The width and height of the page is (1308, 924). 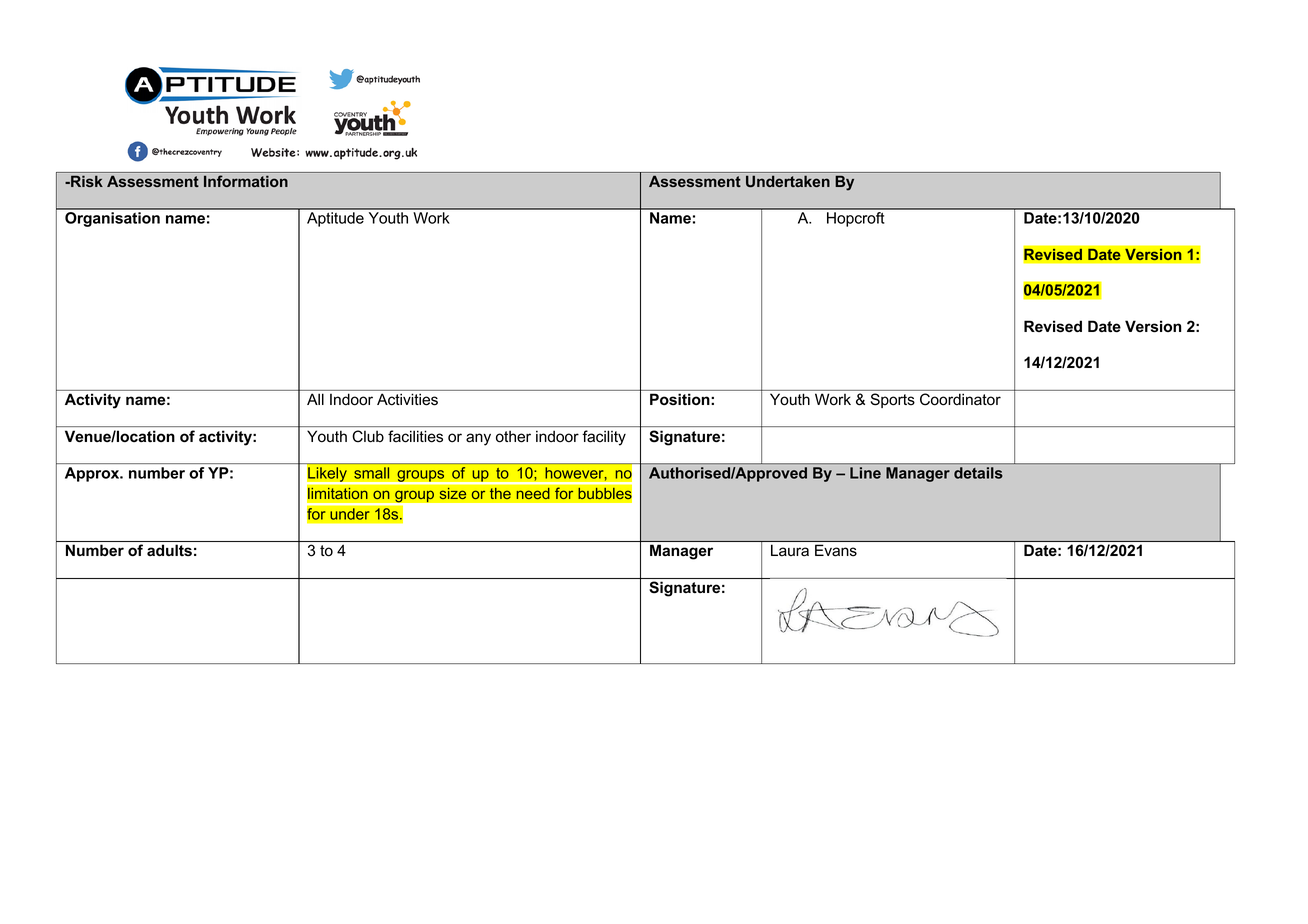 What do you see at coordinates (960, 399) in the page?
I see `Coordinator` at bounding box center [960, 399].
